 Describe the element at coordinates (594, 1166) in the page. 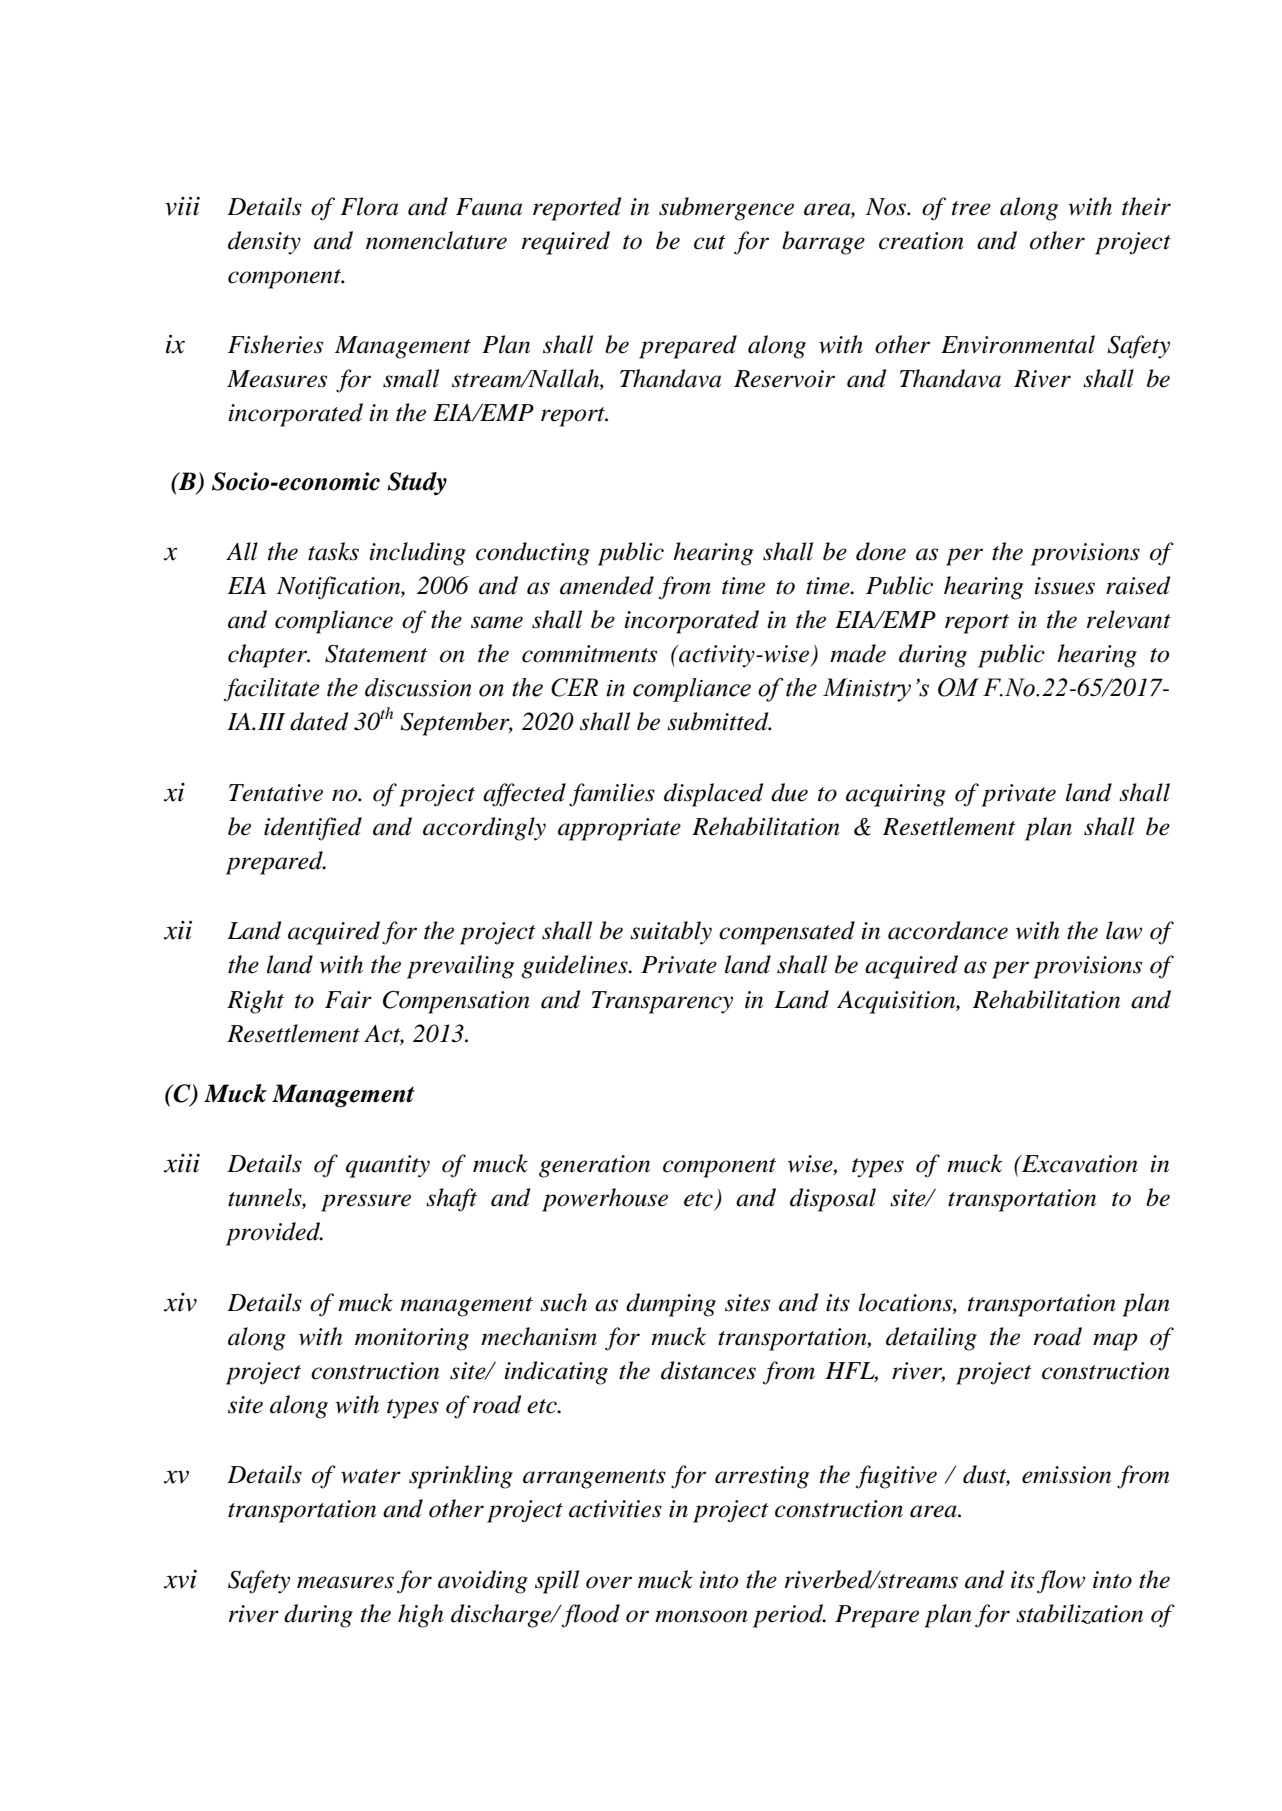

I see `generation` at that location.
